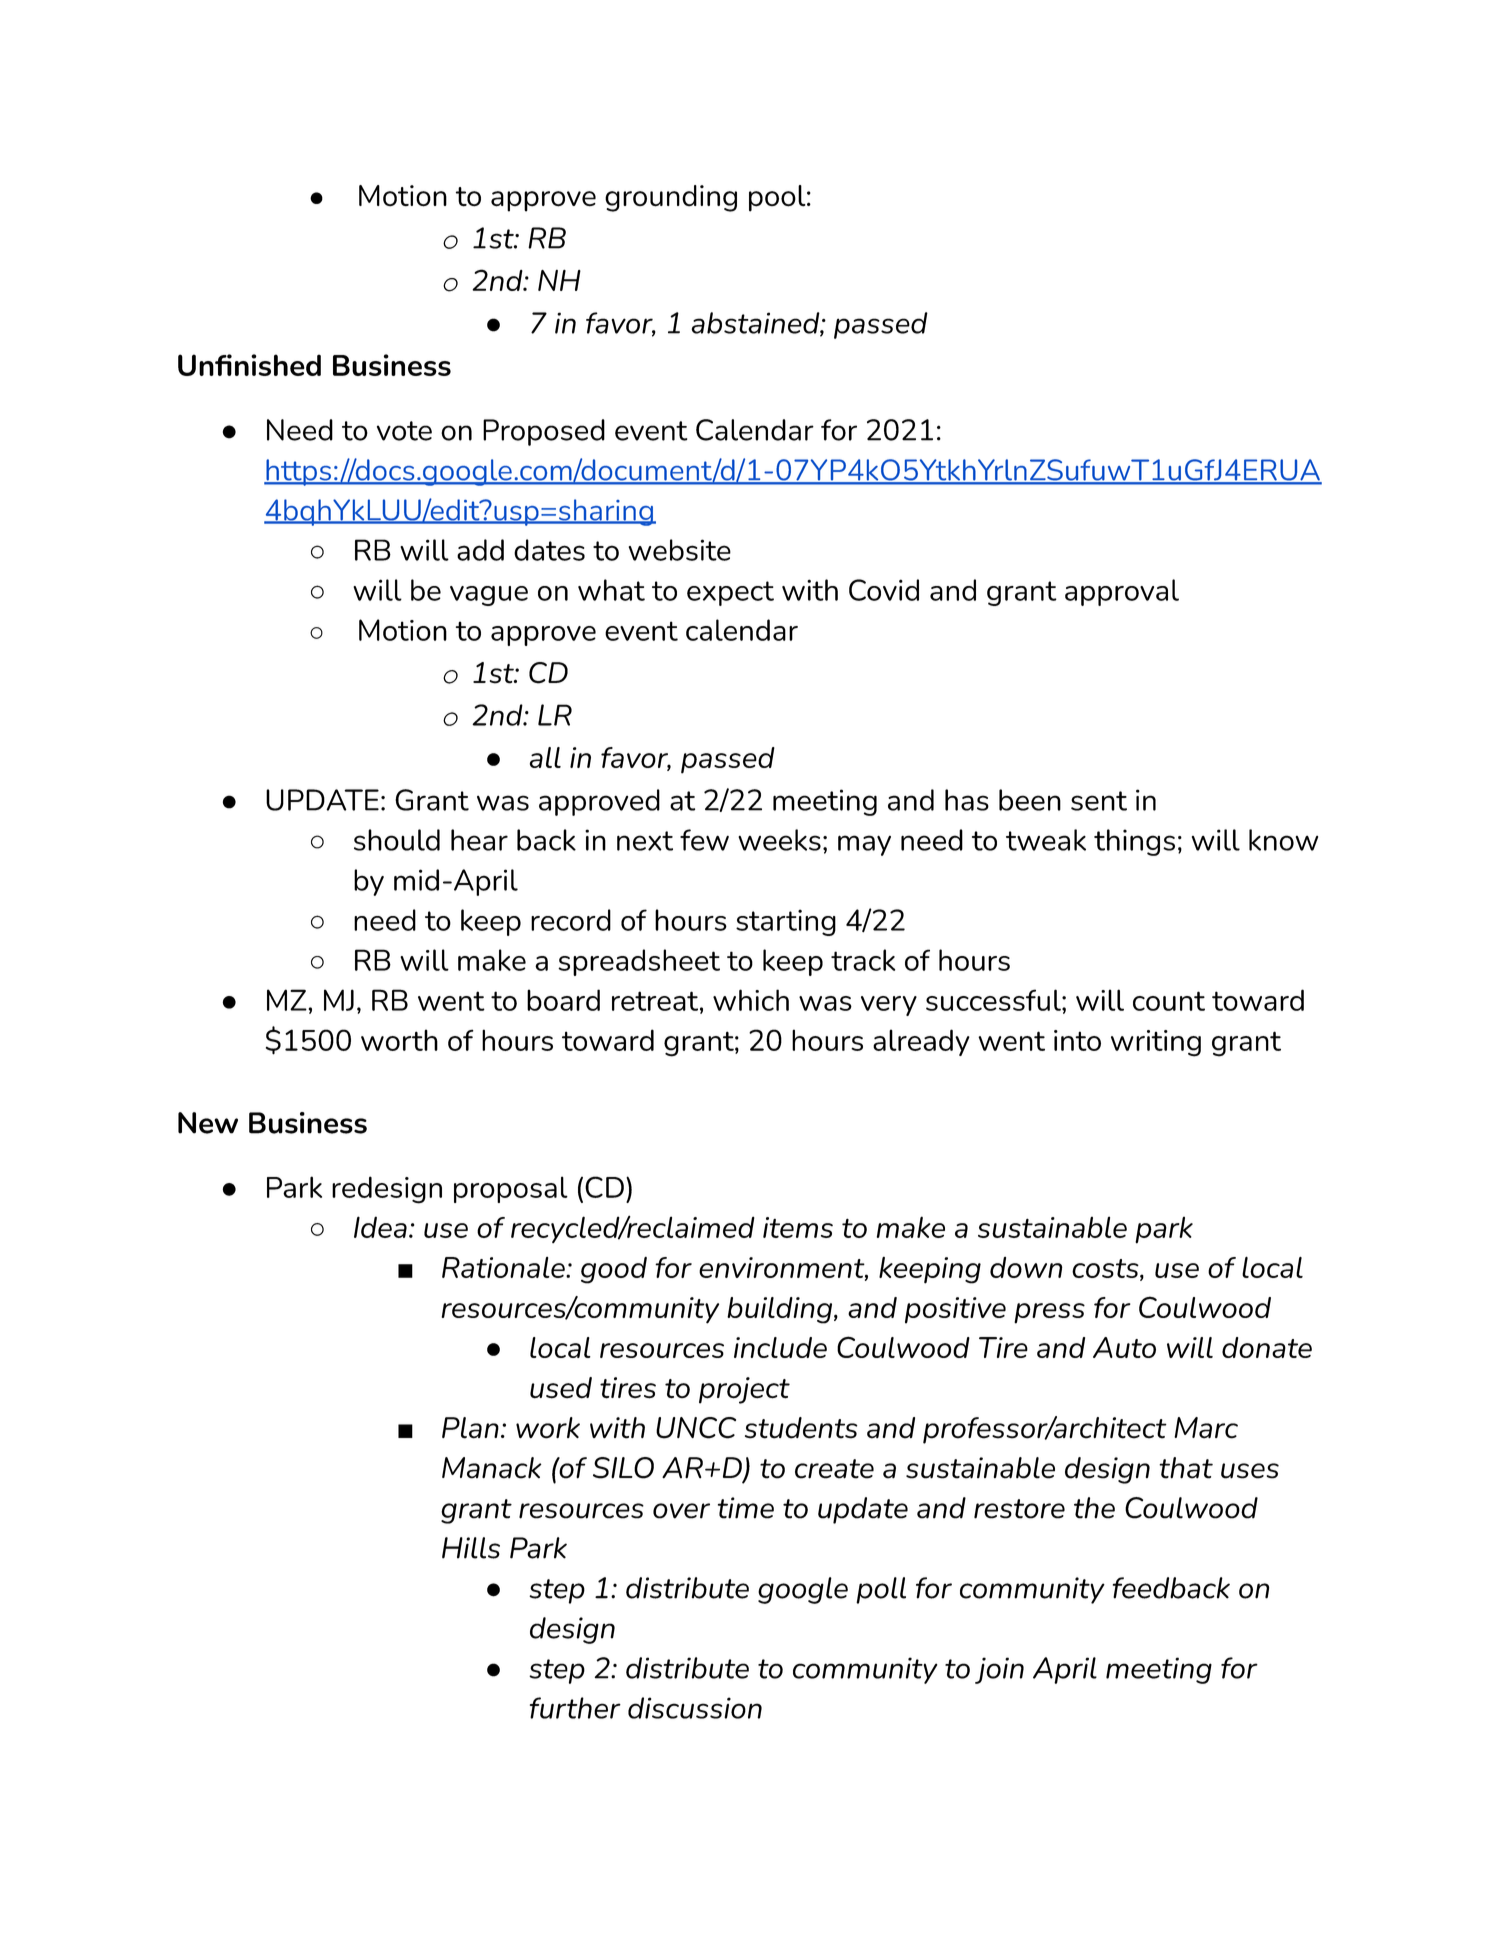  I want to click on approval, so click(1122, 592).
